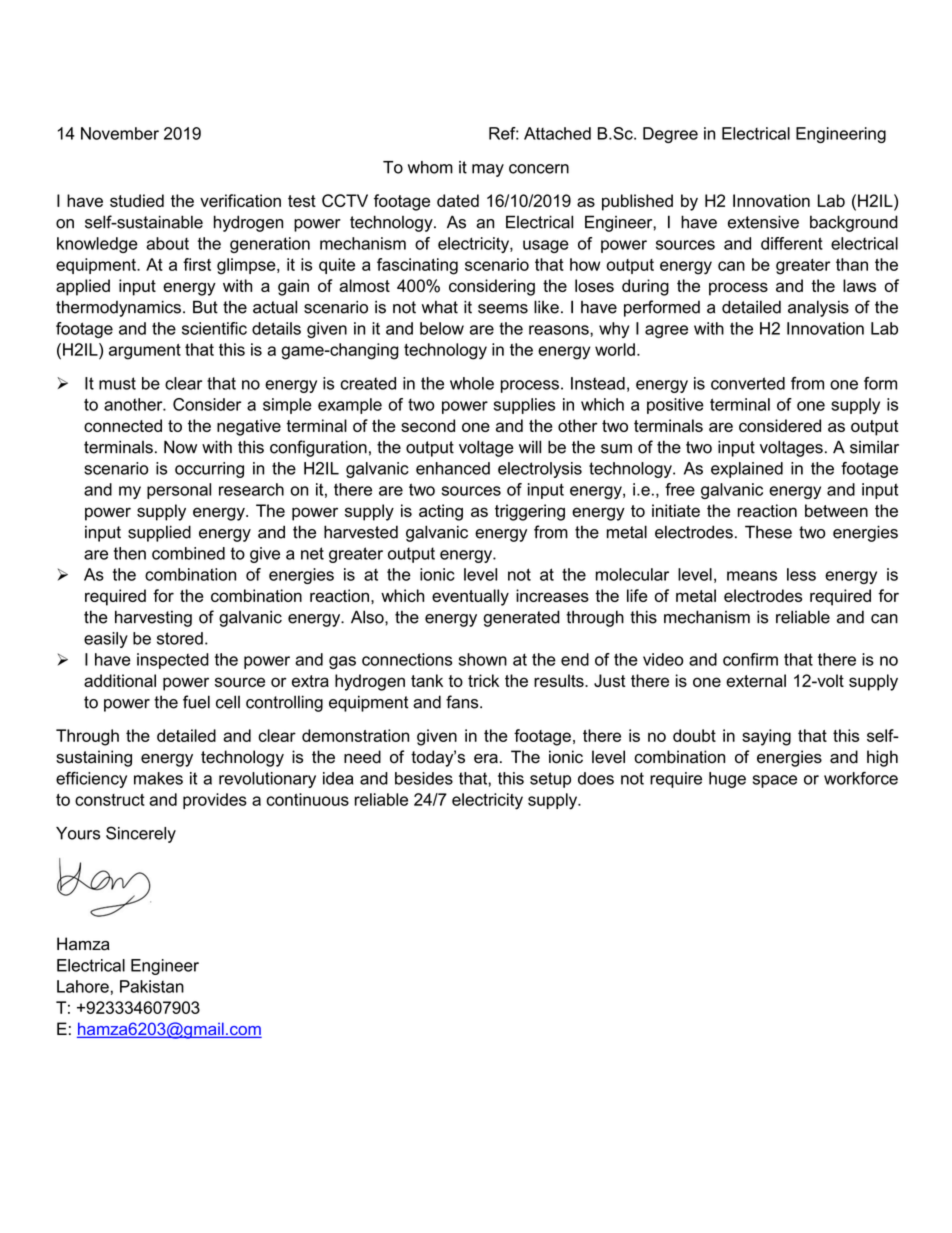  What do you see at coordinates (488, 170) in the screenshot?
I see `may` at bounding box center [488, 170].
